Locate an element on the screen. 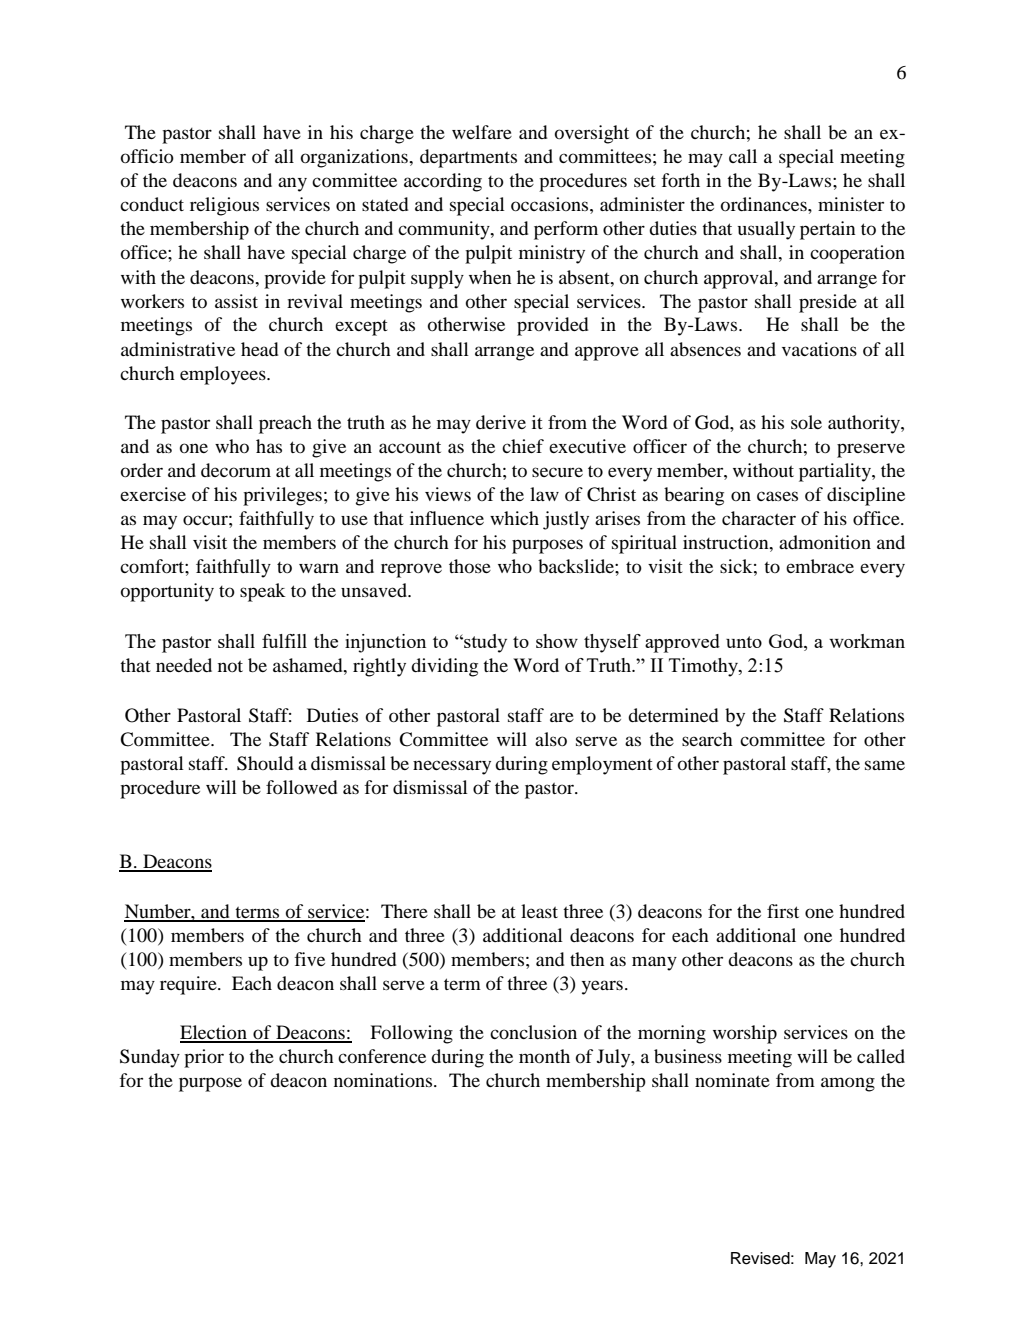 The height and width of the screenshot is (1329, 1027). ordinances is located at coordinates (765, 204).
